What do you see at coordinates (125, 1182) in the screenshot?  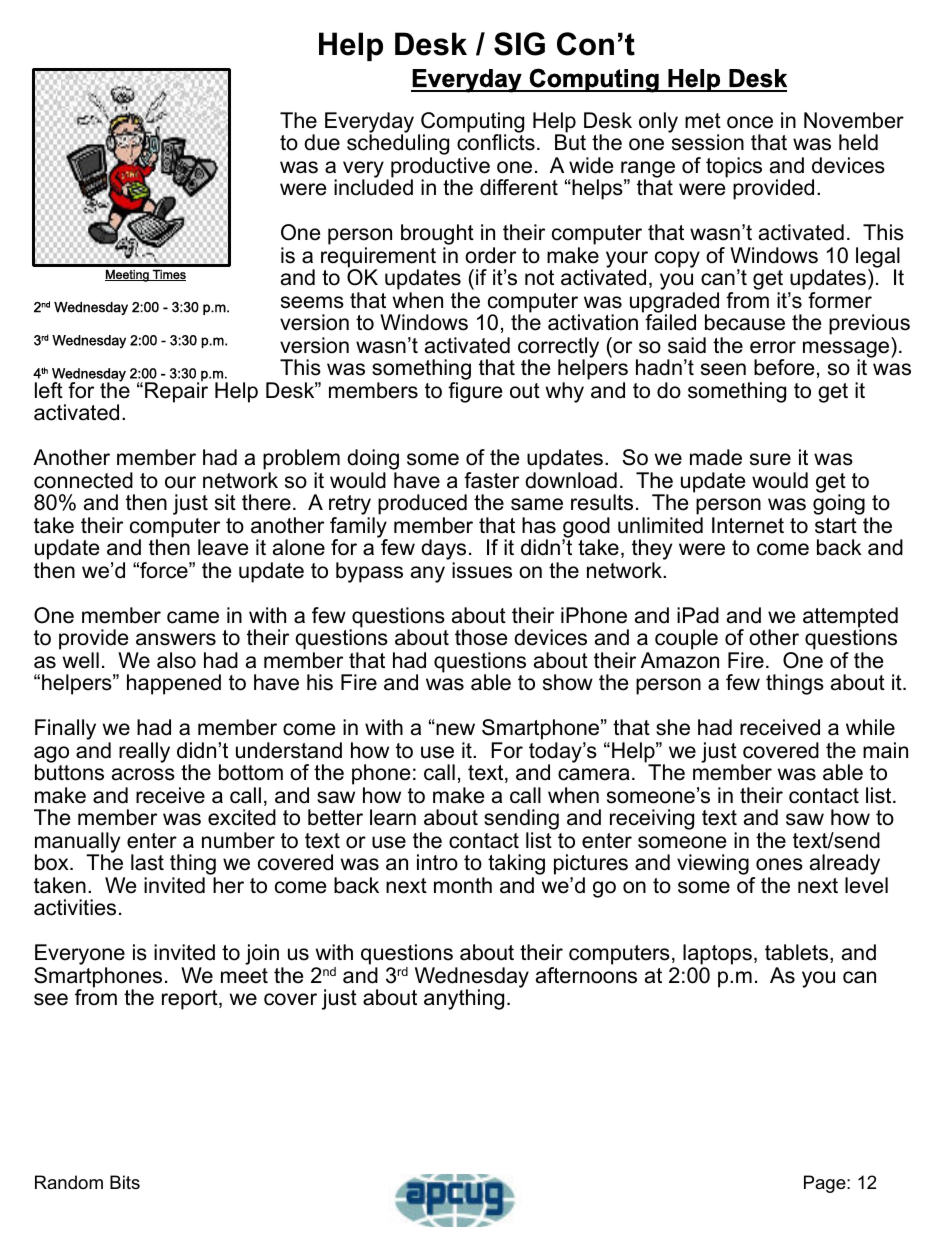 I see `Bits` at bounding box center [125, 1182].
